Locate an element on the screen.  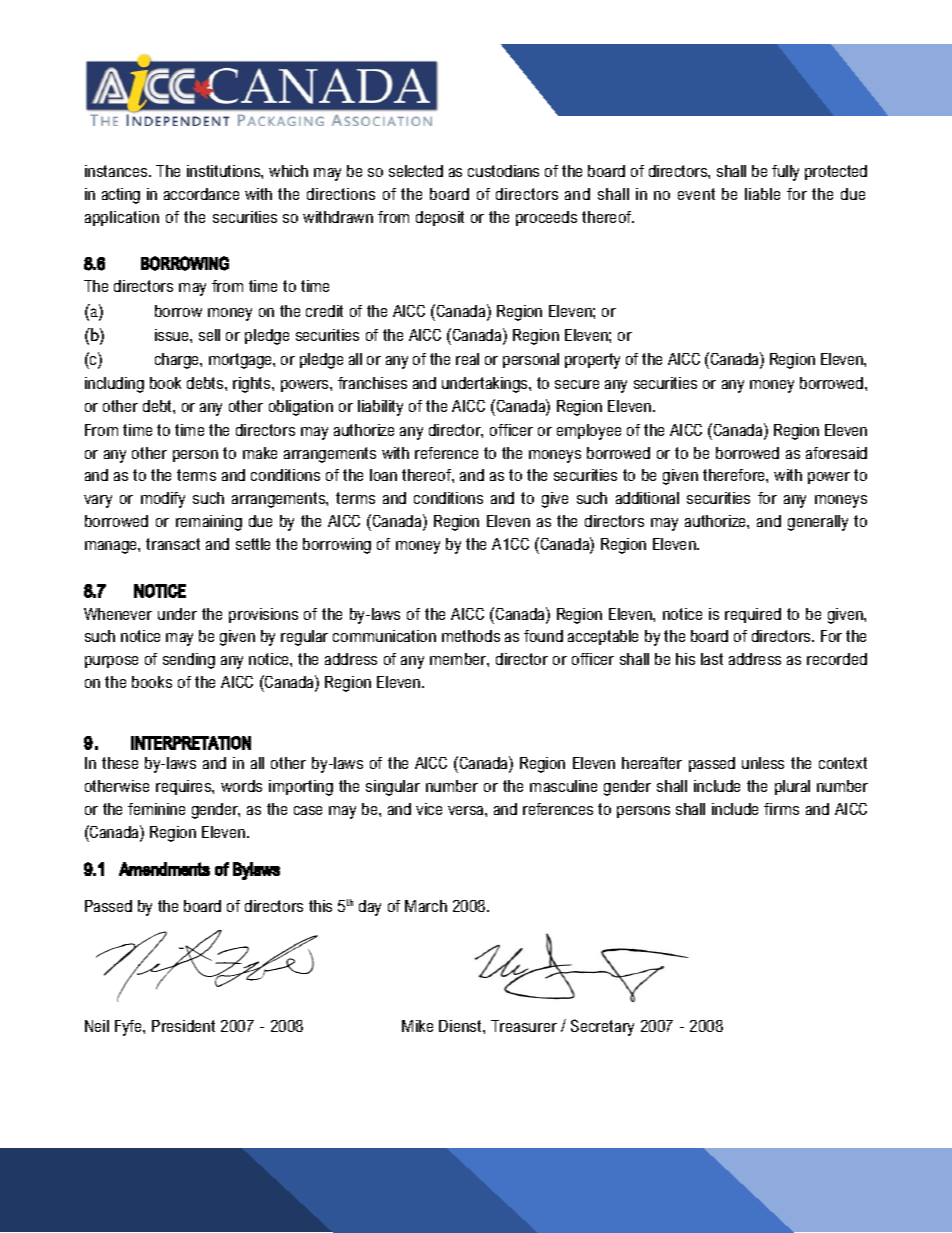
liable is located at coordinates (762, 194).
